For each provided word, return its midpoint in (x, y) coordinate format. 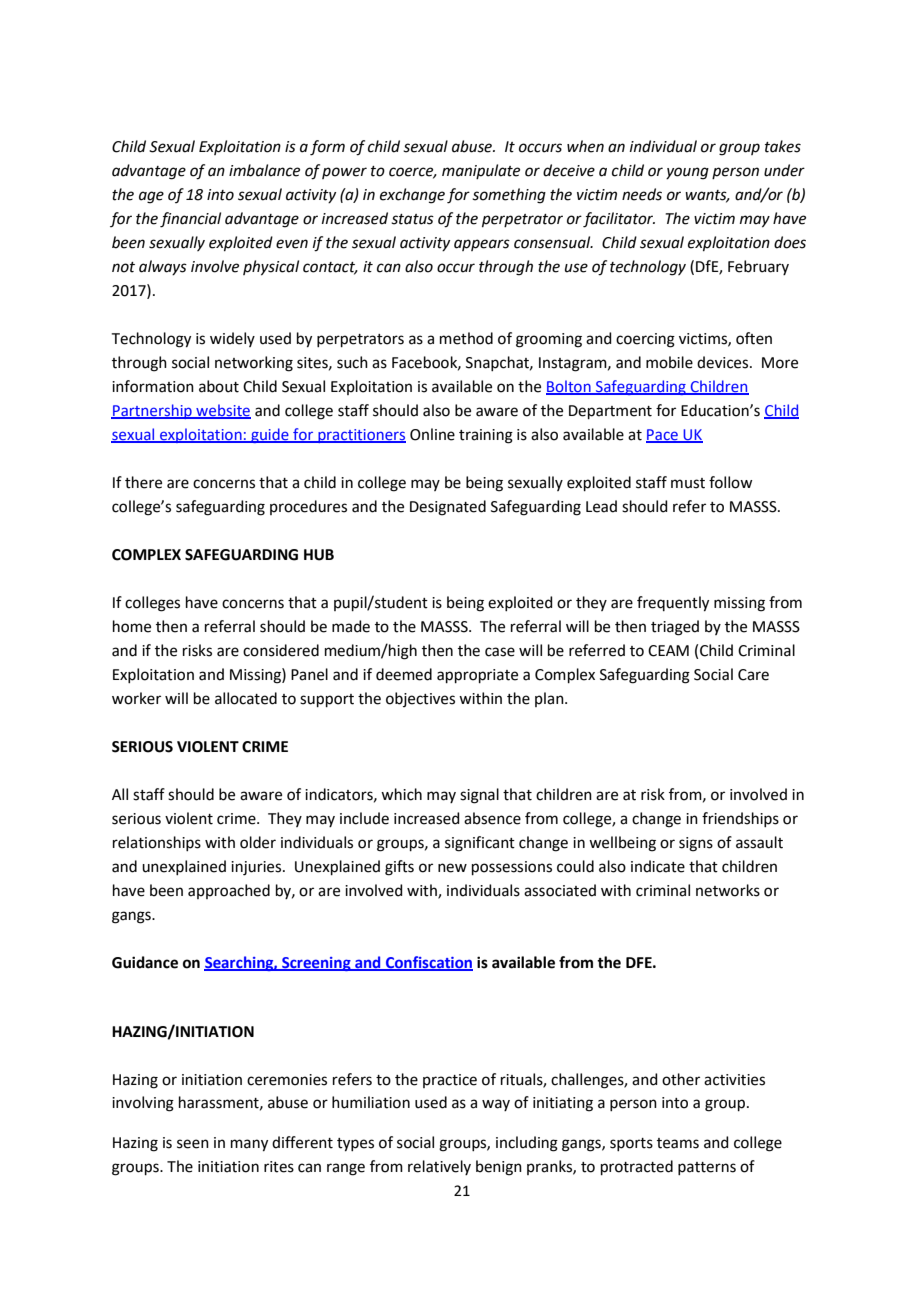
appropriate (477, 676)
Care (753, 675)
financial (190, 220)
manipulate (481, 171)
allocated (246, 698)
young (687, 173)
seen (193, 1144)
